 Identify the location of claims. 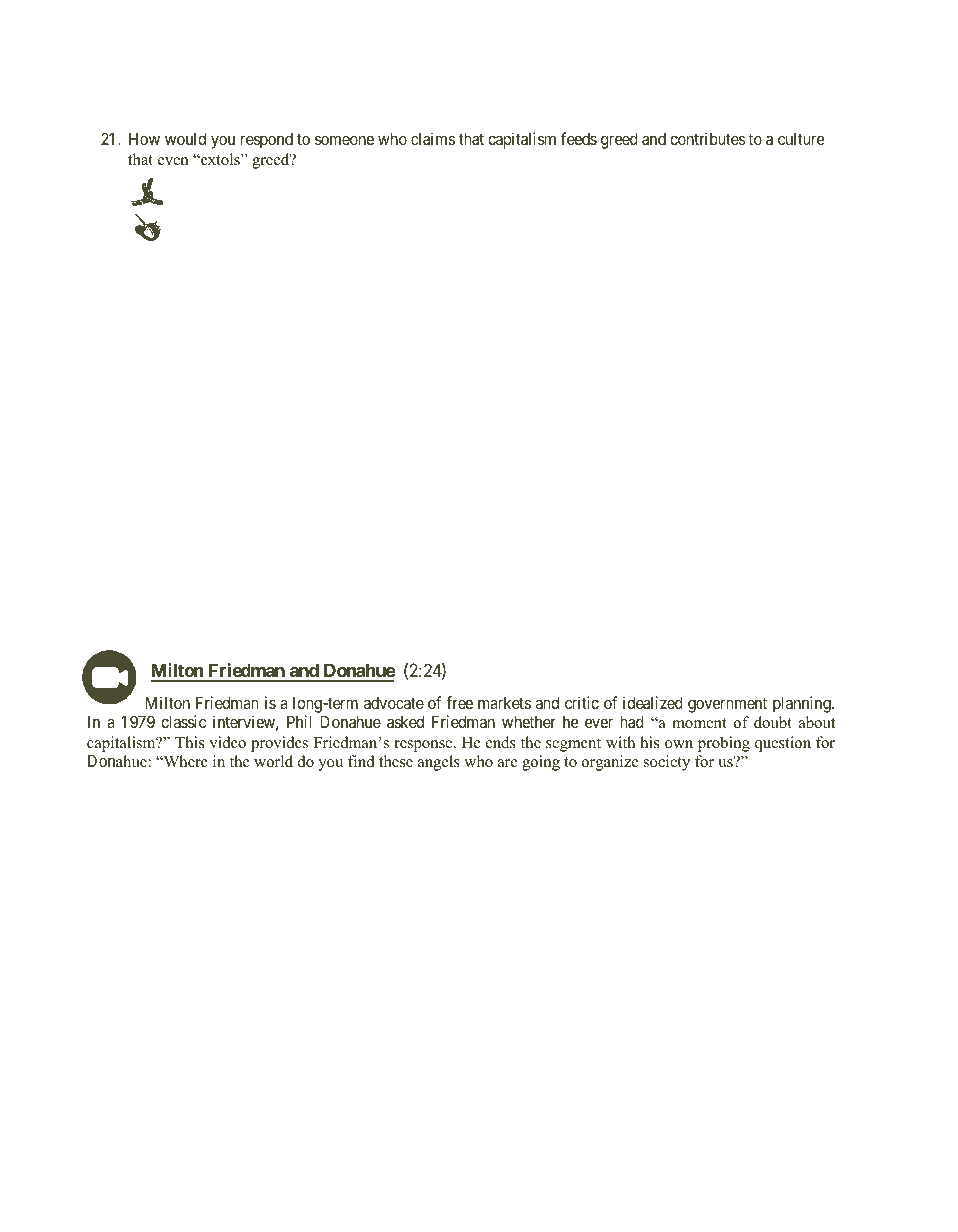
(433, 138).
